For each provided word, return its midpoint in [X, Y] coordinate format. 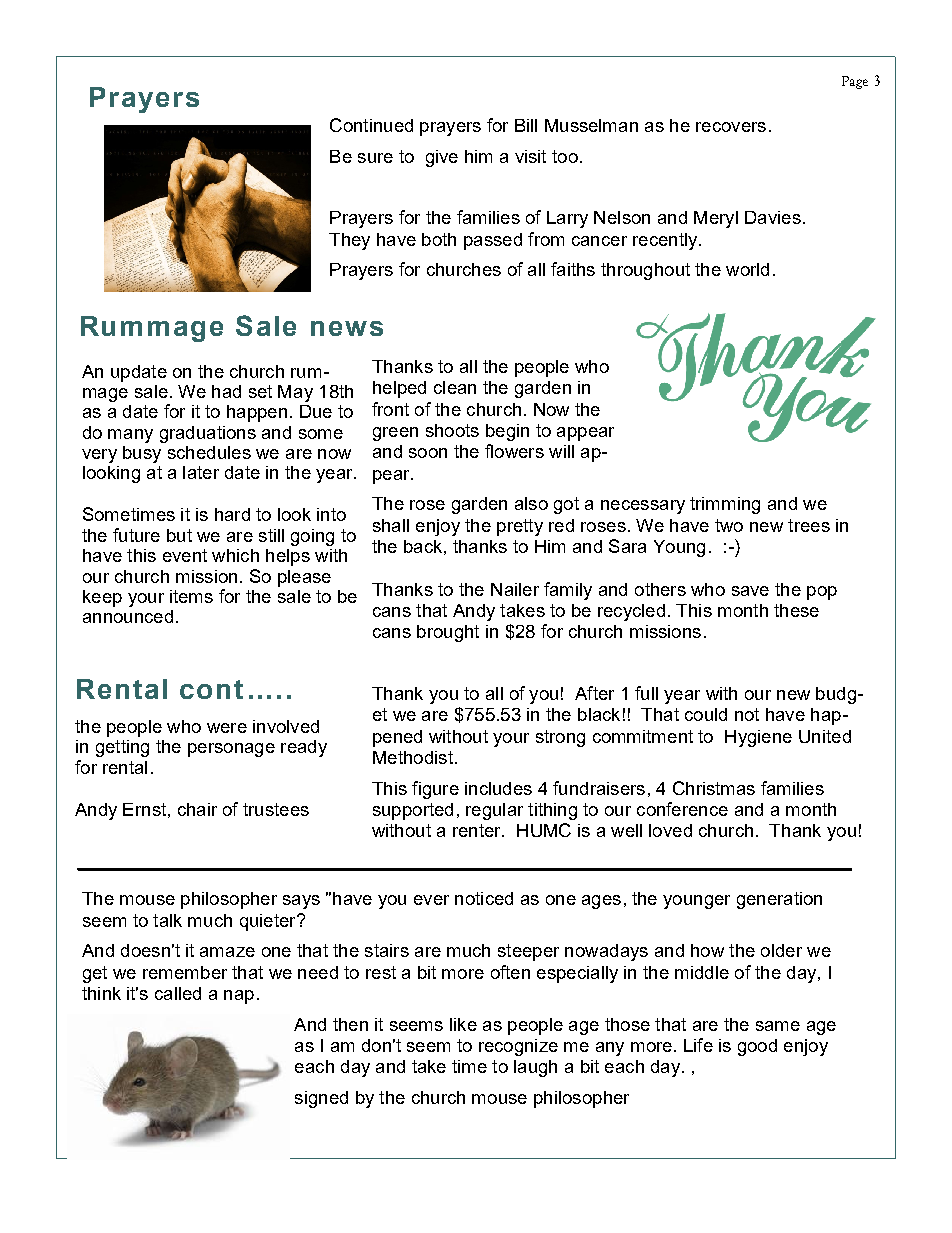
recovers [731, 127]
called [178, 993]
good [757, 1047]
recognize [518, 1047]
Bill [526, 125]
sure [375, 158]
